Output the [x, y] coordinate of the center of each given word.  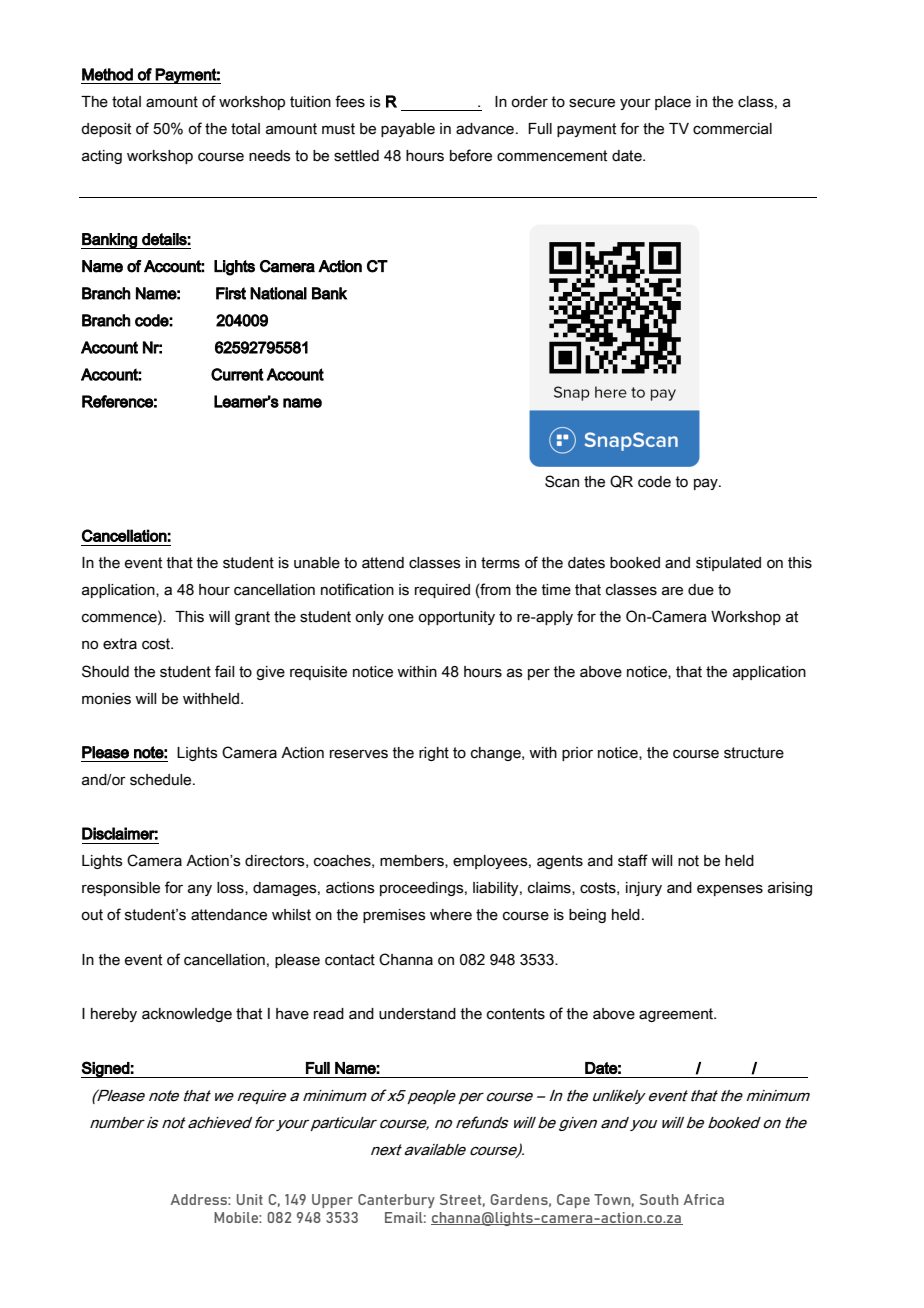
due [701, 590]
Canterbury [396, 1201]
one [401, 618]
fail [224, 671]
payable [408, 130]
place [673, 103]
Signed [106, 1069]
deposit [106, 130]
